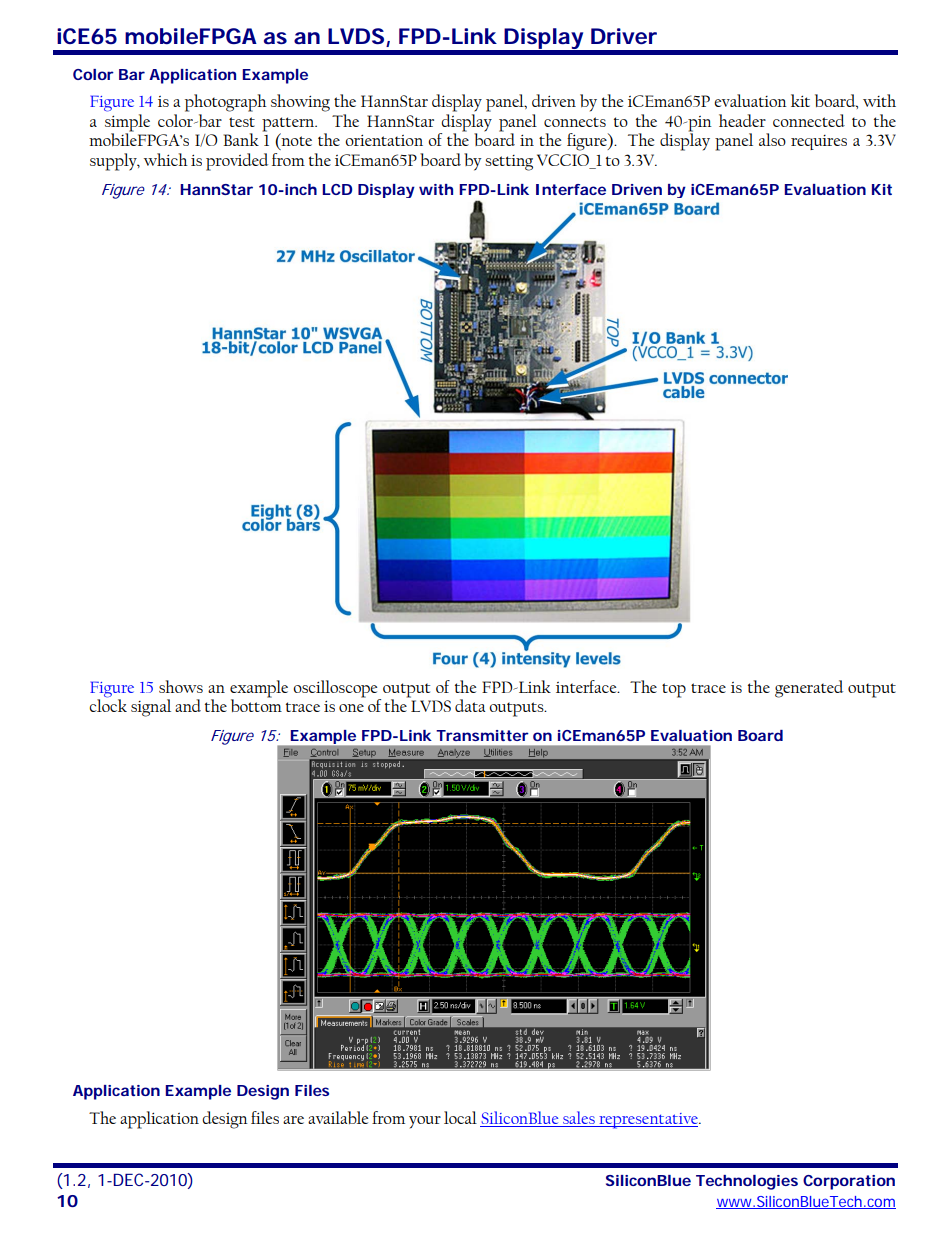 The image size is (952, 1233). What do you see at coordinates (742, 120) in the screenshot?
I see `header` at bounding box center [742, 120].
